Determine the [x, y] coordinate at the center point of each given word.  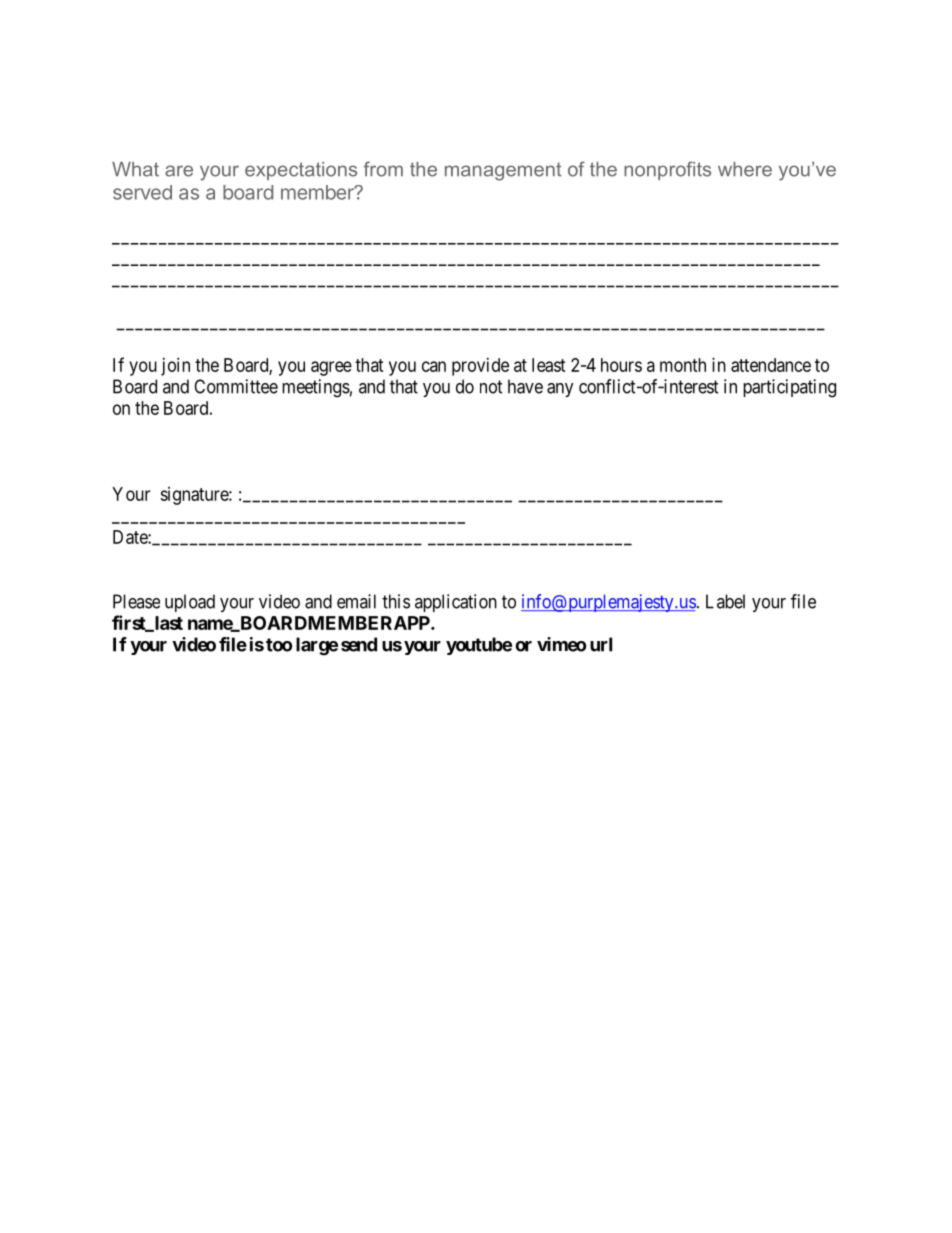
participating [789, 388]
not [491, 387]
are [179, 171]
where [745, 169]
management [503, 172]
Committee [236, 386]
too [279, 645]
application [456, 603]
